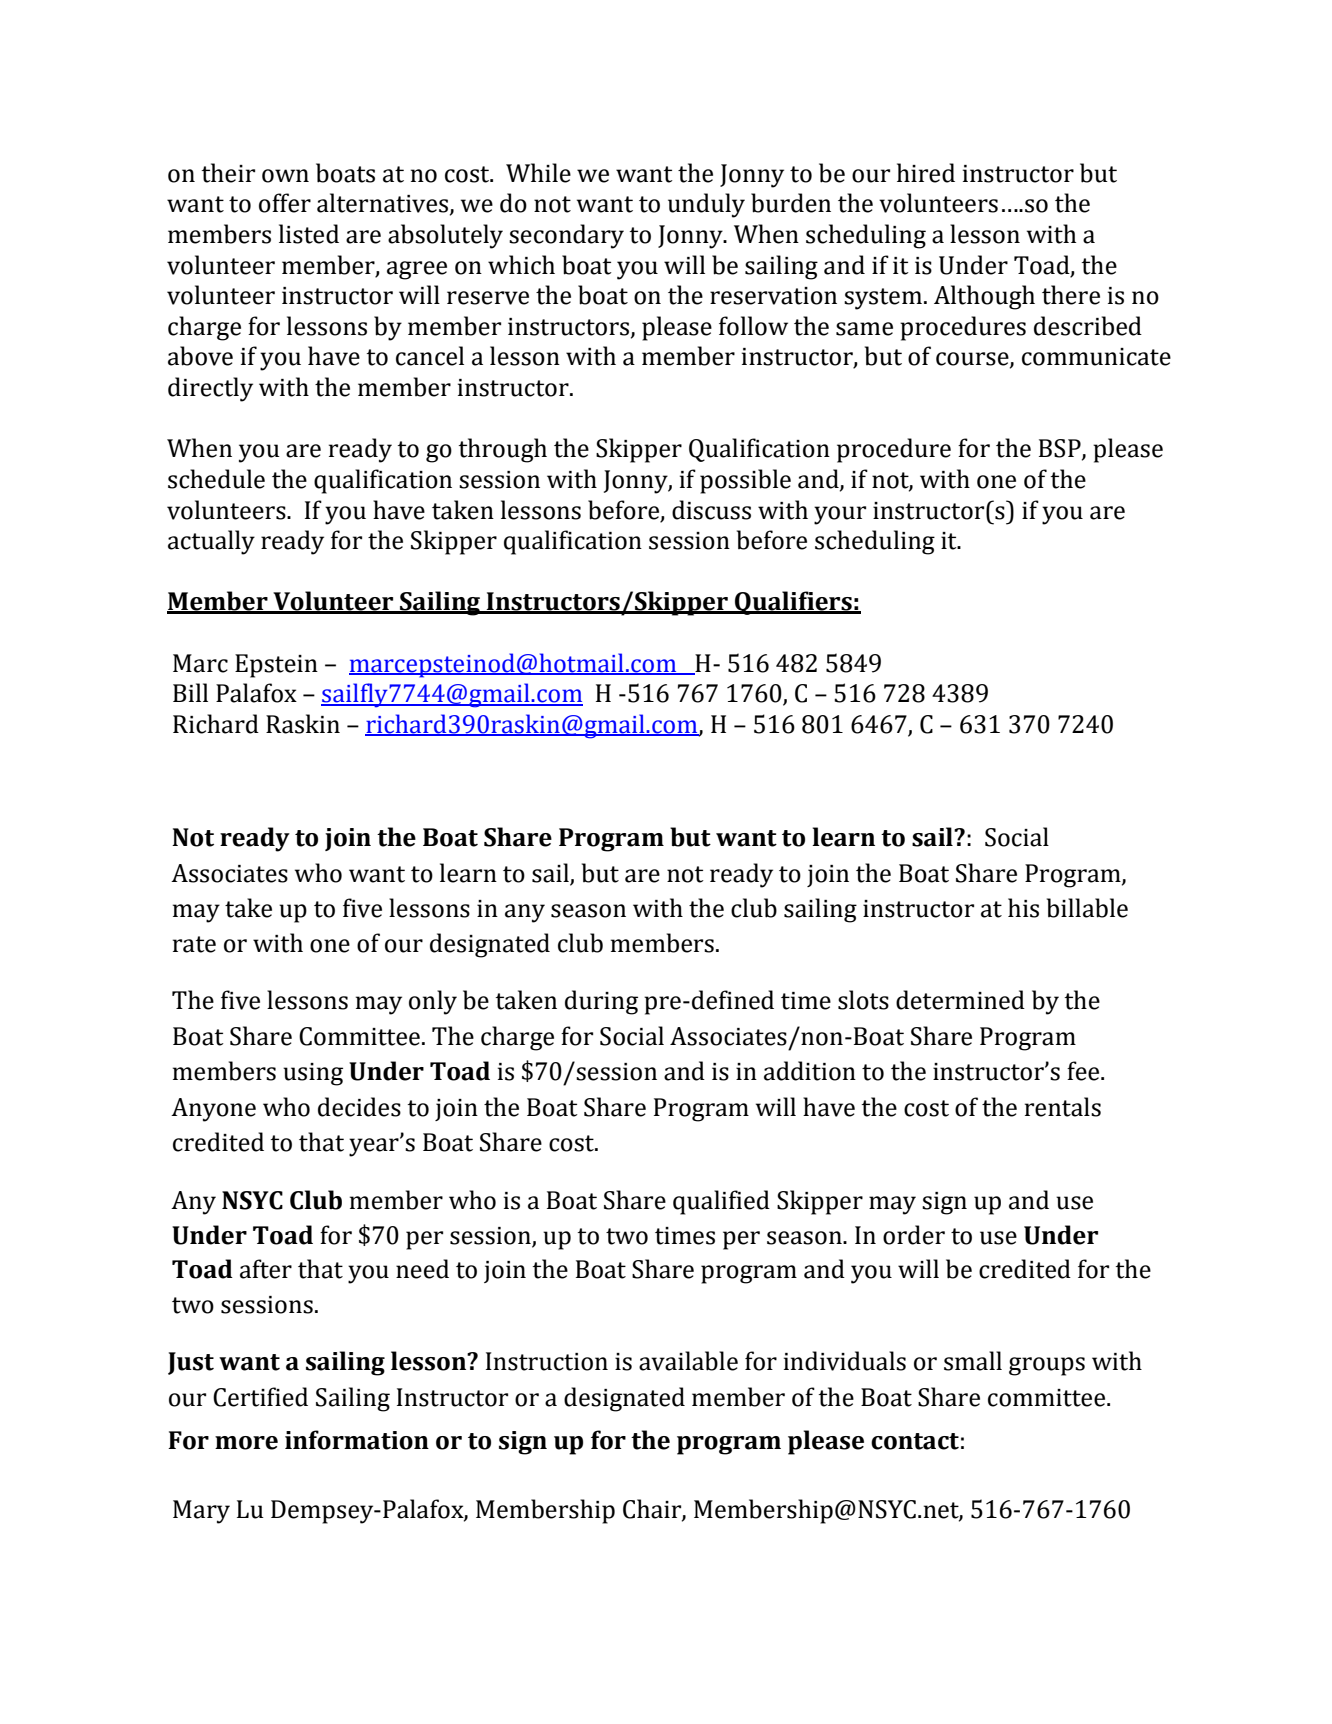  I want to click on discuss, so click(711, 510).
